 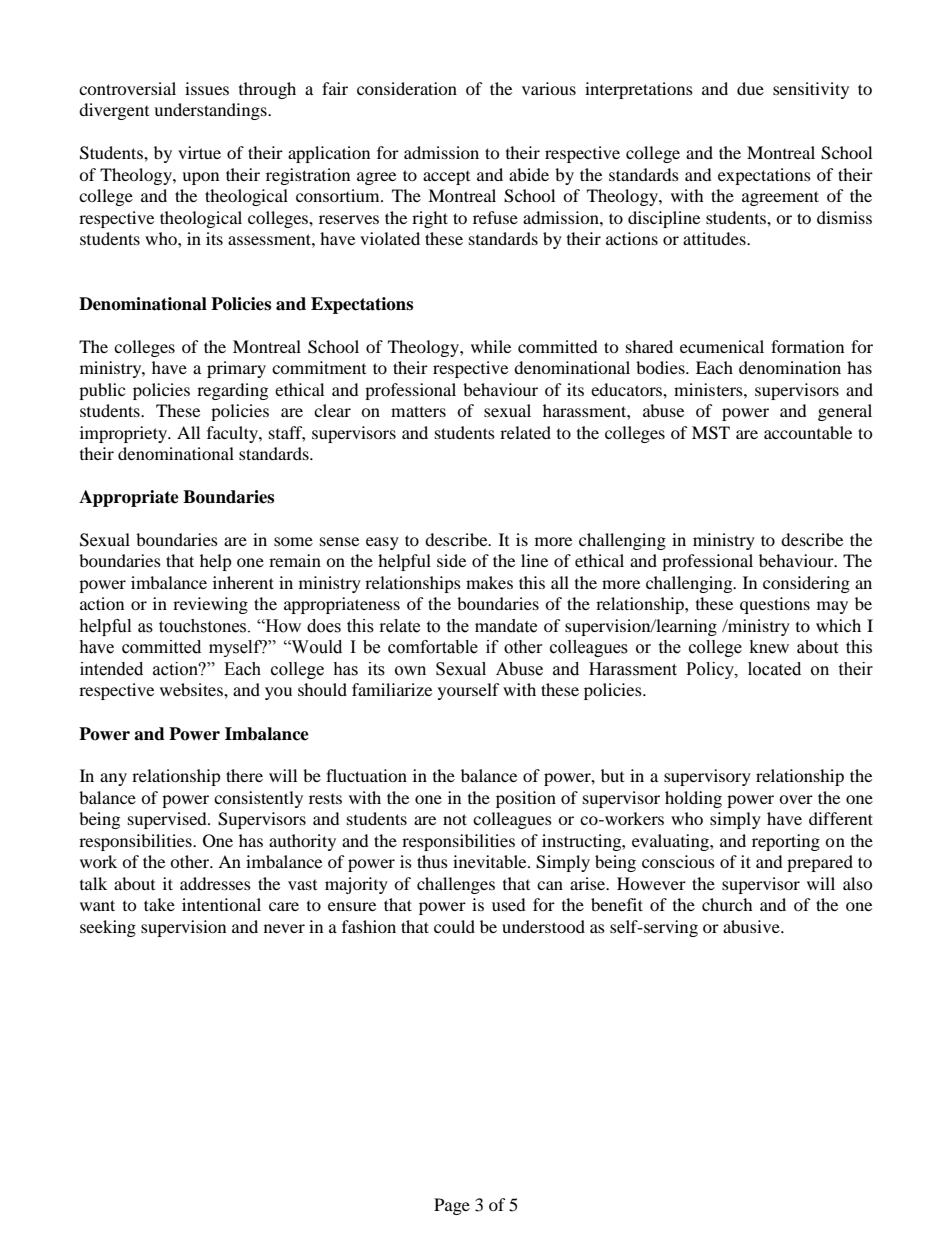 What do you see at coordinates (204, 626) in the screenshot?
I see `touchstones` at bounding box center [204, 626].
